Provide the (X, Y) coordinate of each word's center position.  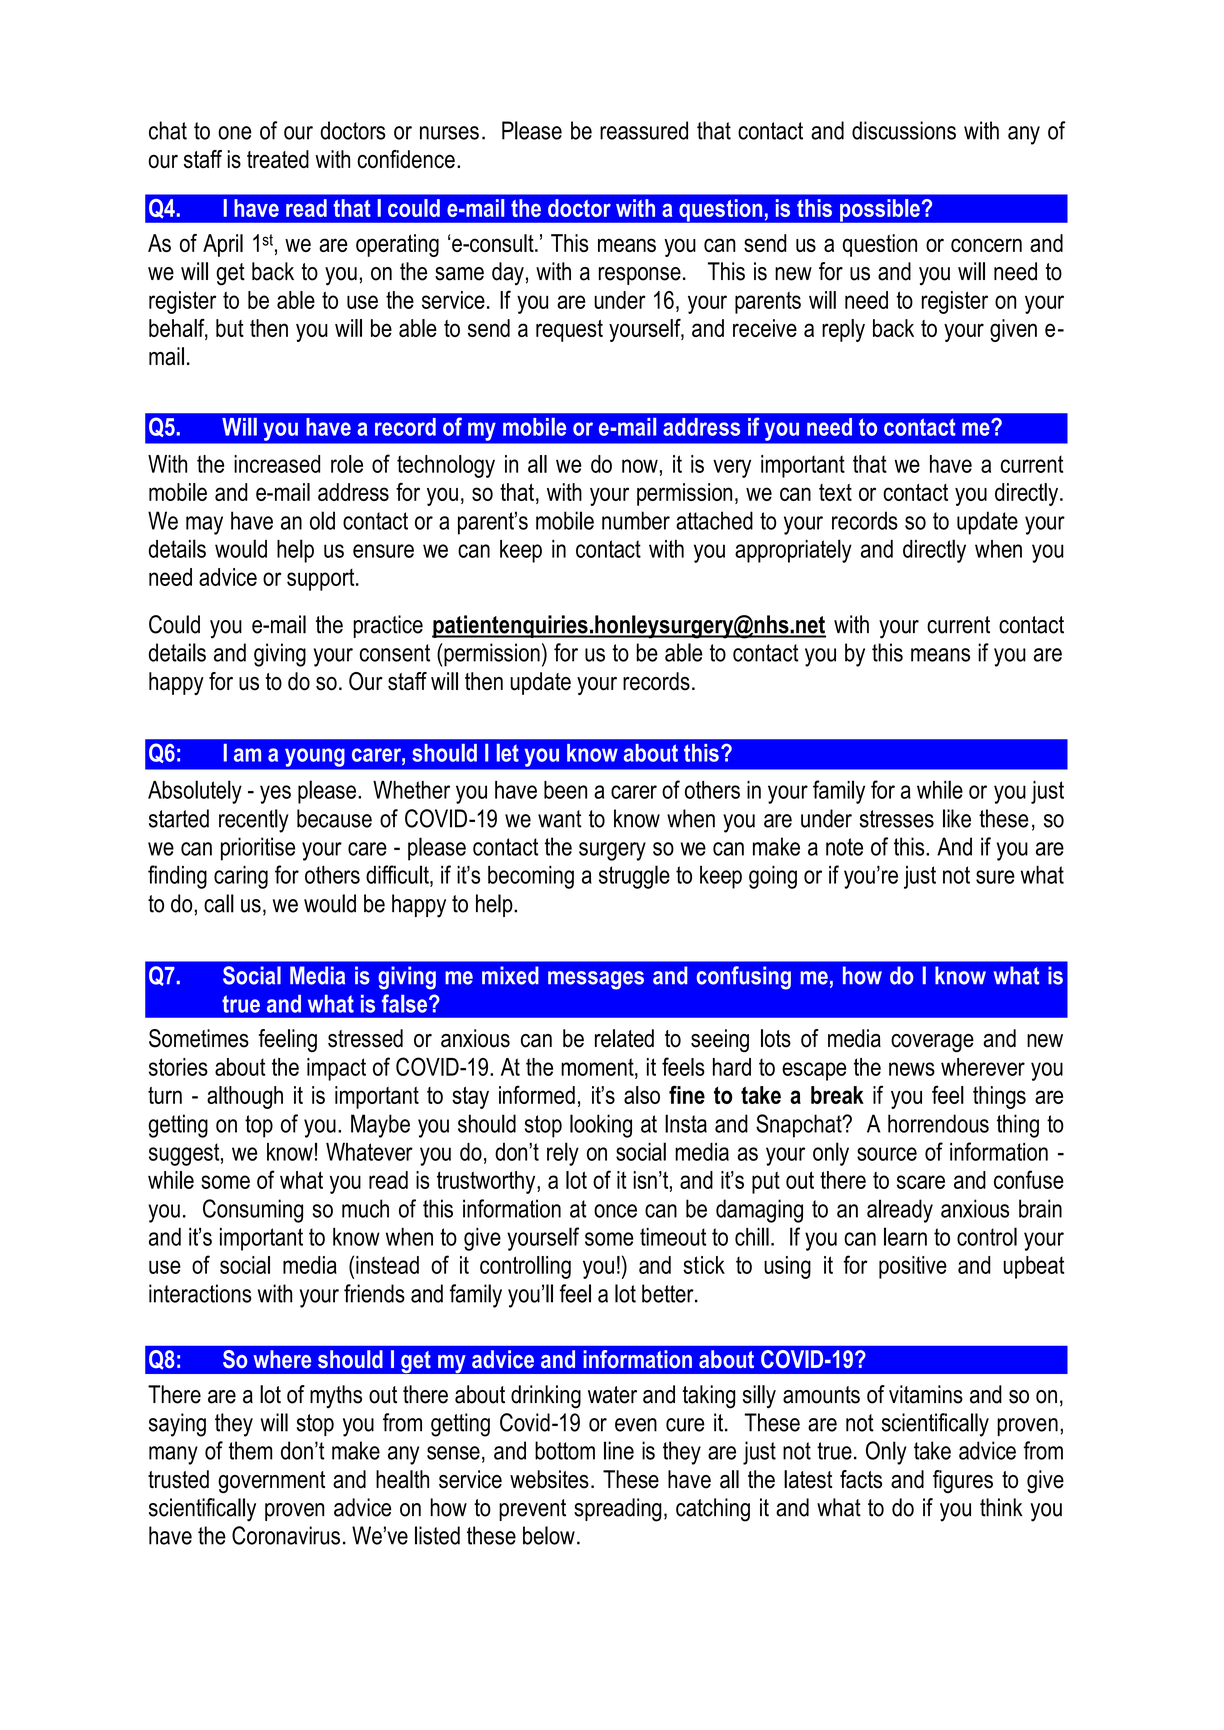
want (560, 819)
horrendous (938, 1123)
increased (277, 464)
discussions (904, 130)
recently (254, 821)
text (835, 492)
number (636, 520)
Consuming (253, 1211)
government (271, 1482)
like (957, 818)
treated (278, 159)
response (640, 276)
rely (563, 1154)
